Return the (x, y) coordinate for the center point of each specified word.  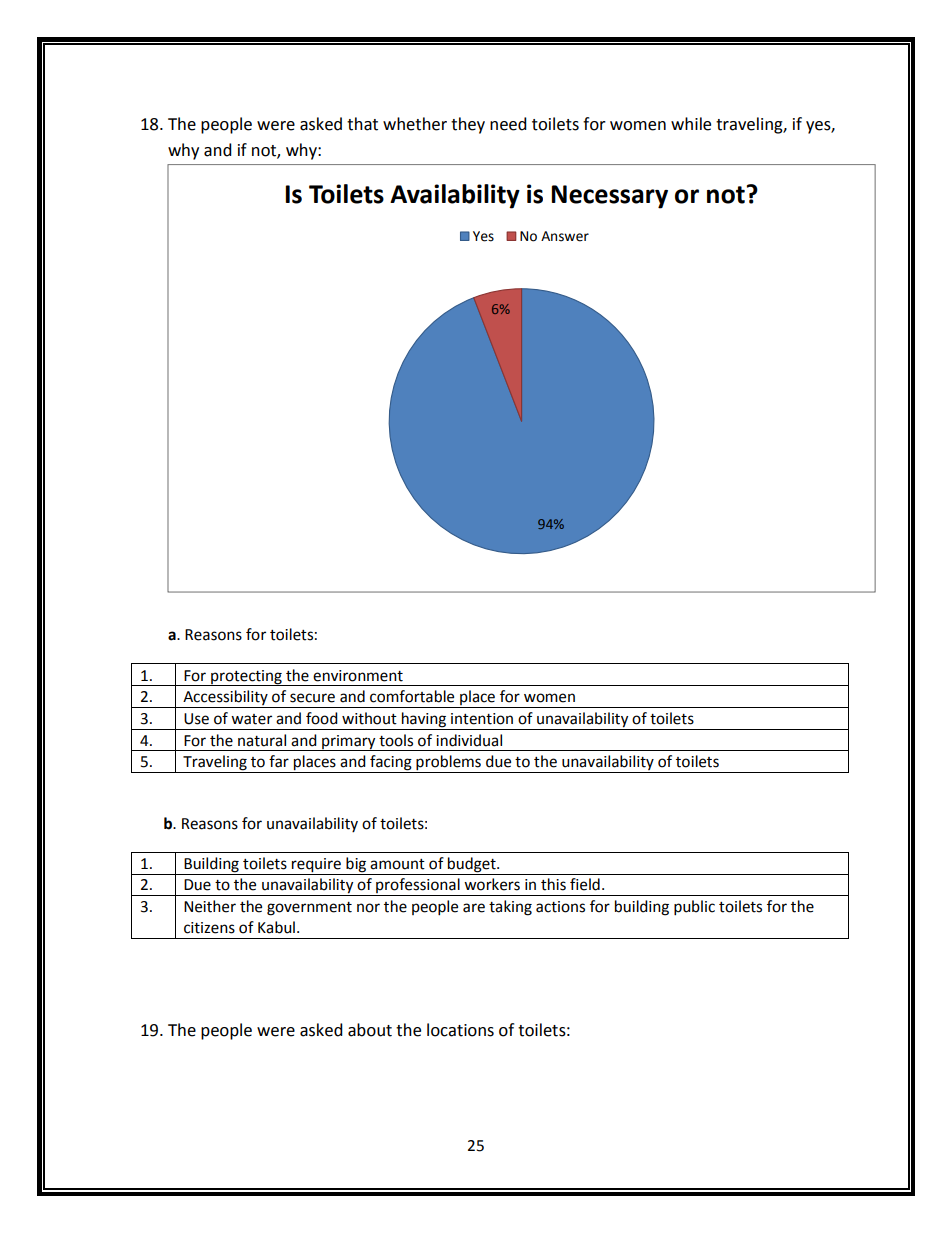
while (691, 124)
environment (358, 676)
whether (415, 124)
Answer (565, 236)
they (468, 125)
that (362, 124)
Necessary (609, 197)
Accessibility (225, 699)
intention (482, 719)
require (316, 865)
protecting (246, 678)
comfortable (412, 696)
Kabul (276, 927)
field (585, 884)
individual (469, 740)
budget (473, 865)
